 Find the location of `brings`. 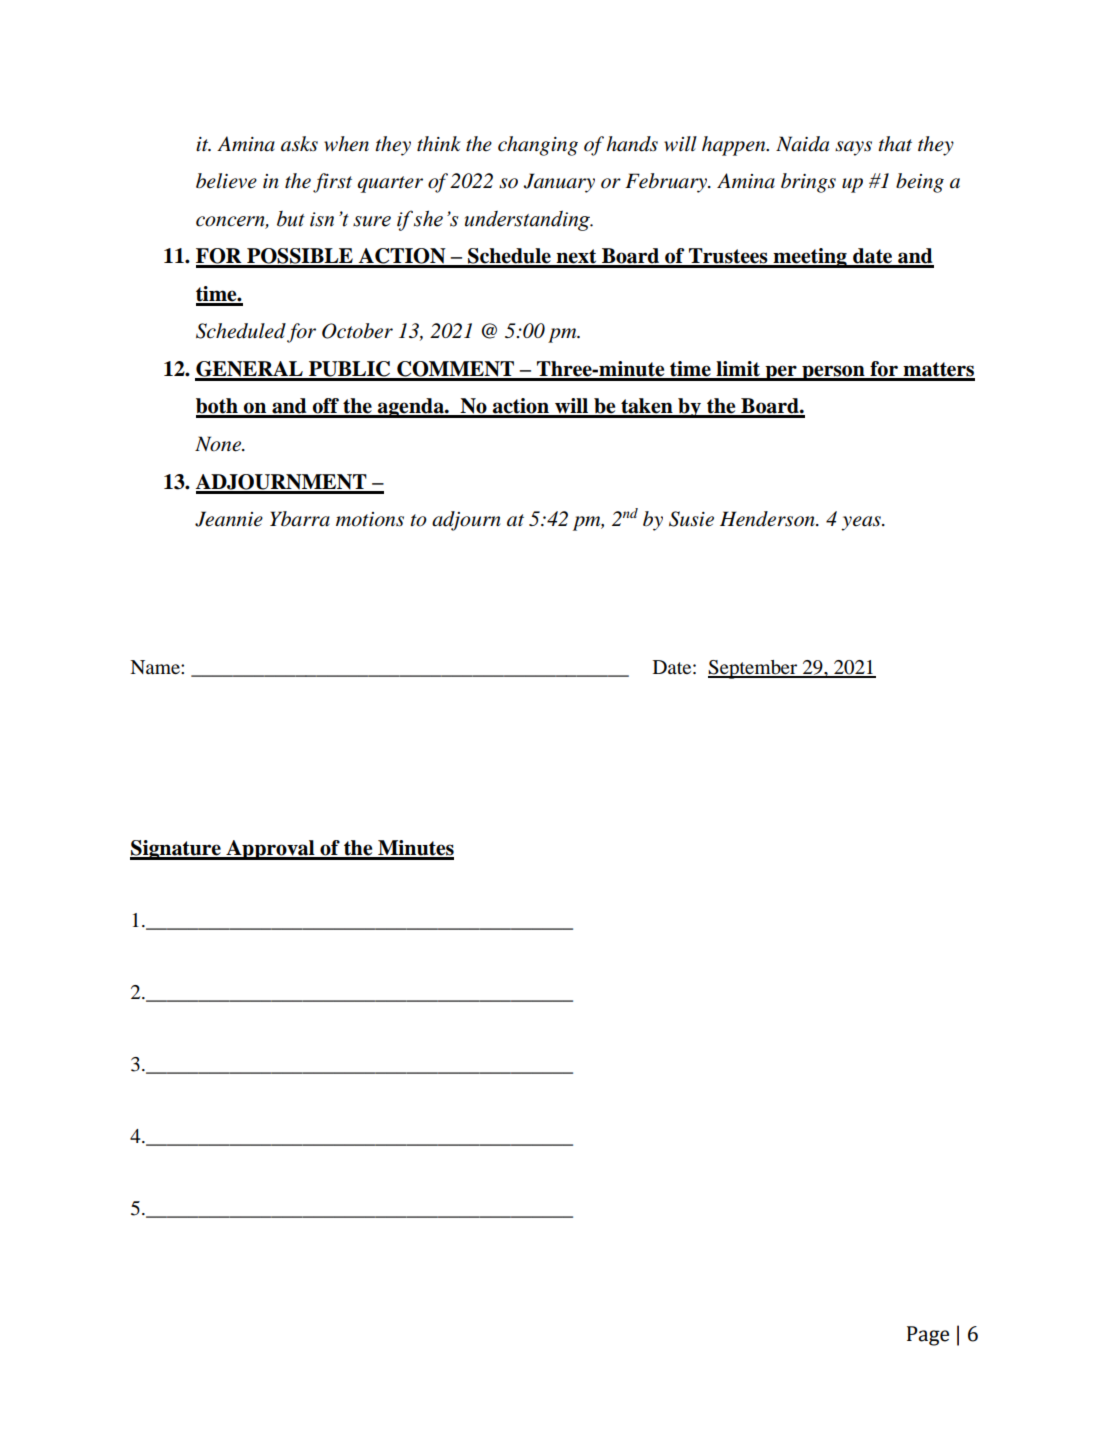

brings is located at coordinates (808, 183).
